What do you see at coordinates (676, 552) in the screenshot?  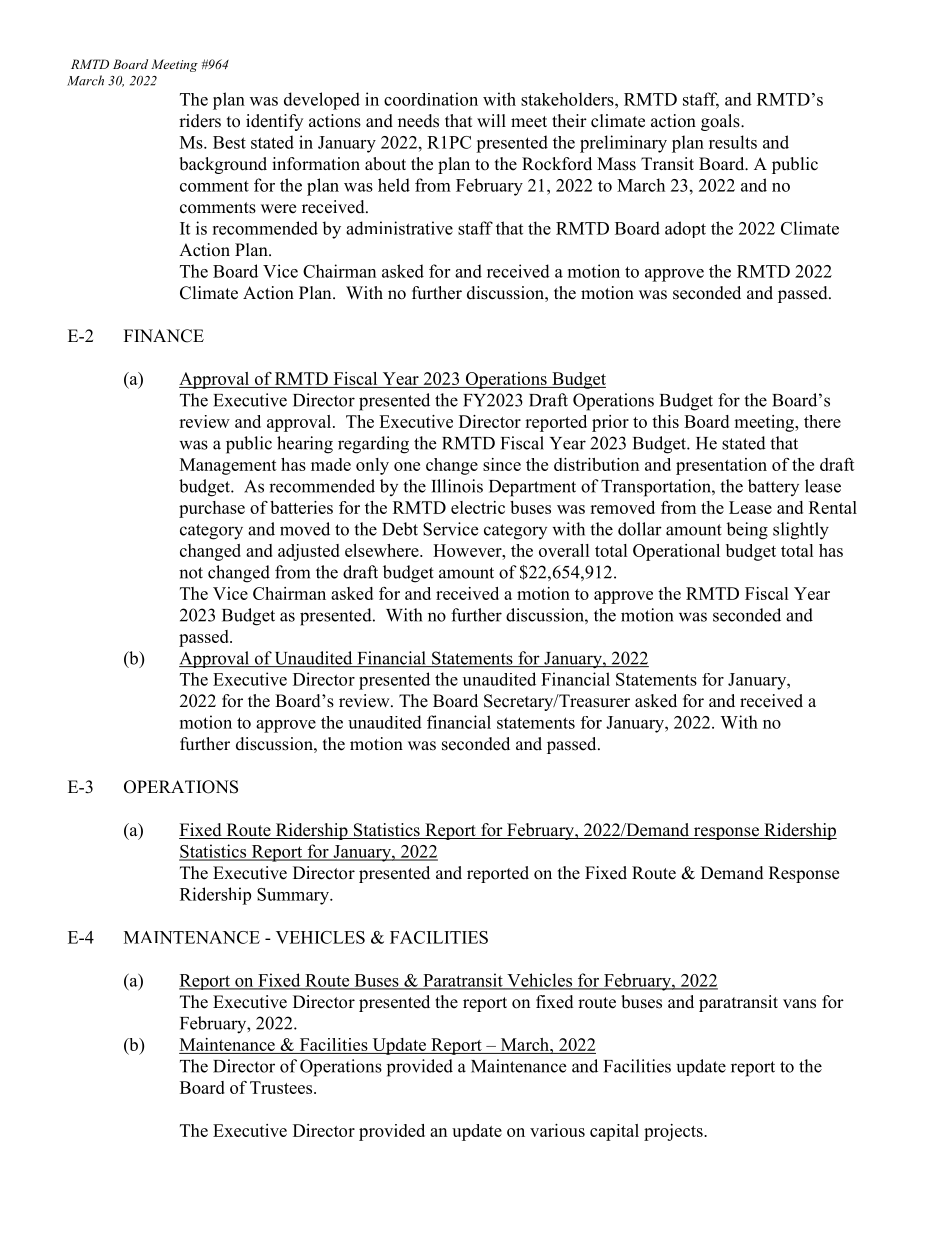 I see `Operational` at bounding box center [676, 552].
